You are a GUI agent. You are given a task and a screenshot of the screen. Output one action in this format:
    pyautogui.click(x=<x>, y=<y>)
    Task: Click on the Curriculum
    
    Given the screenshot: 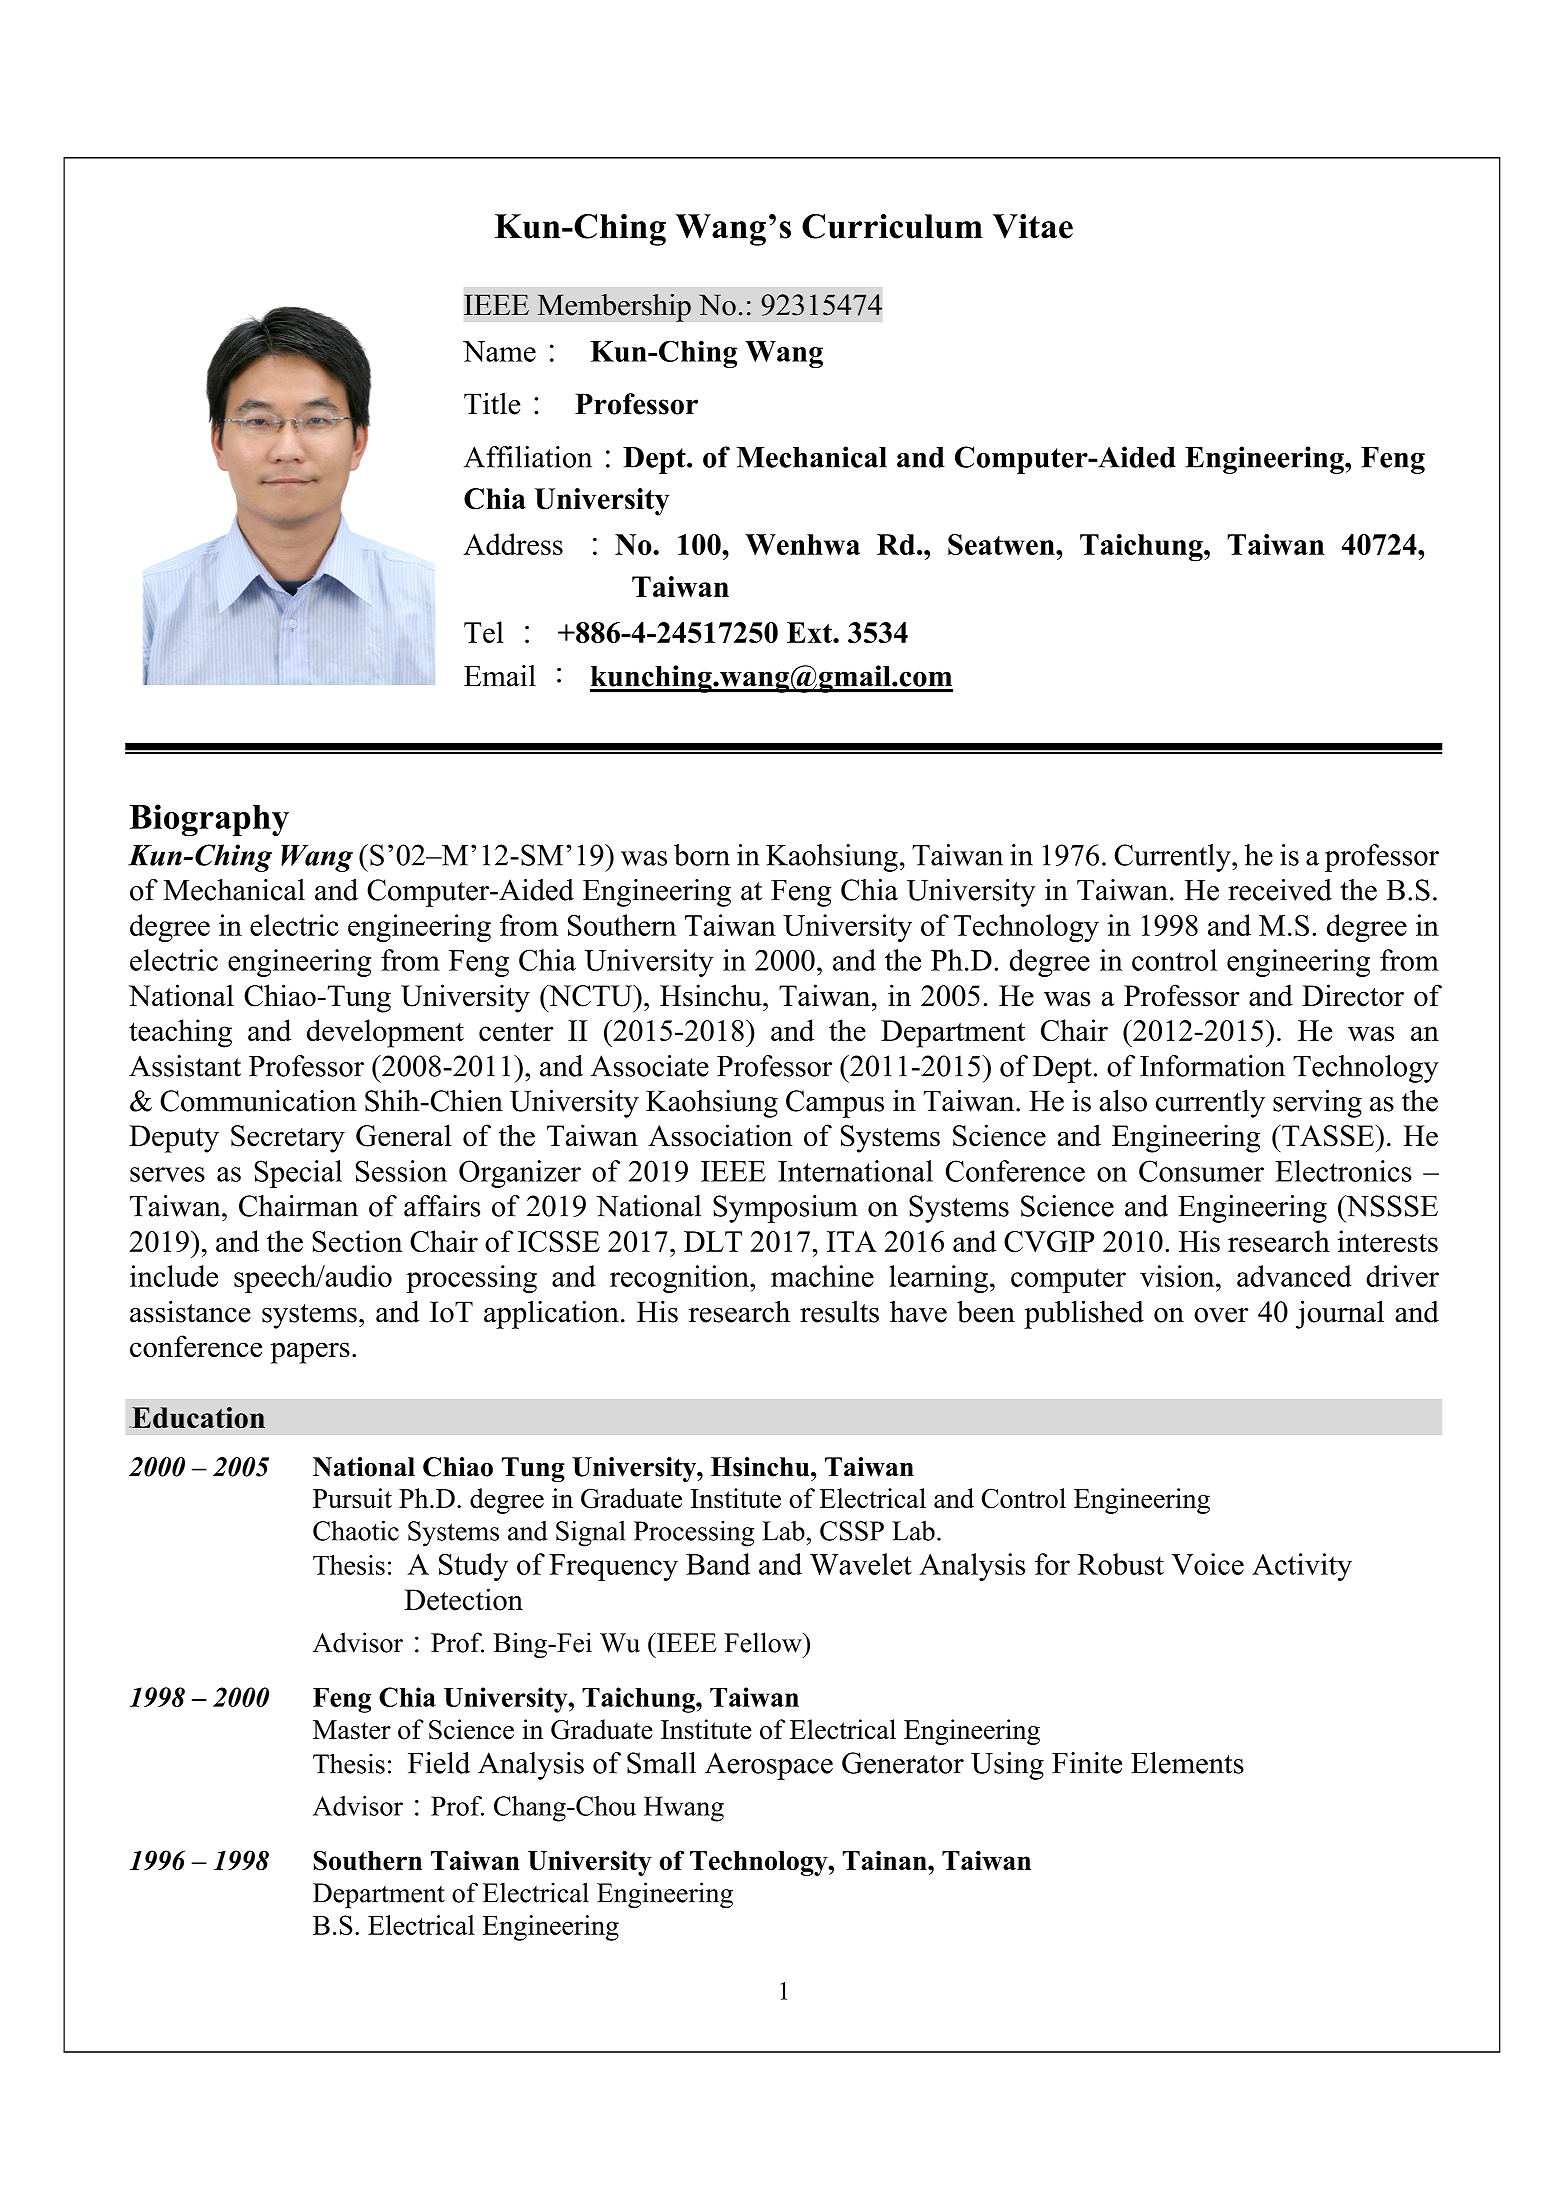 What is the action you would take?
    pyautogui.click(x=892, y=226)
